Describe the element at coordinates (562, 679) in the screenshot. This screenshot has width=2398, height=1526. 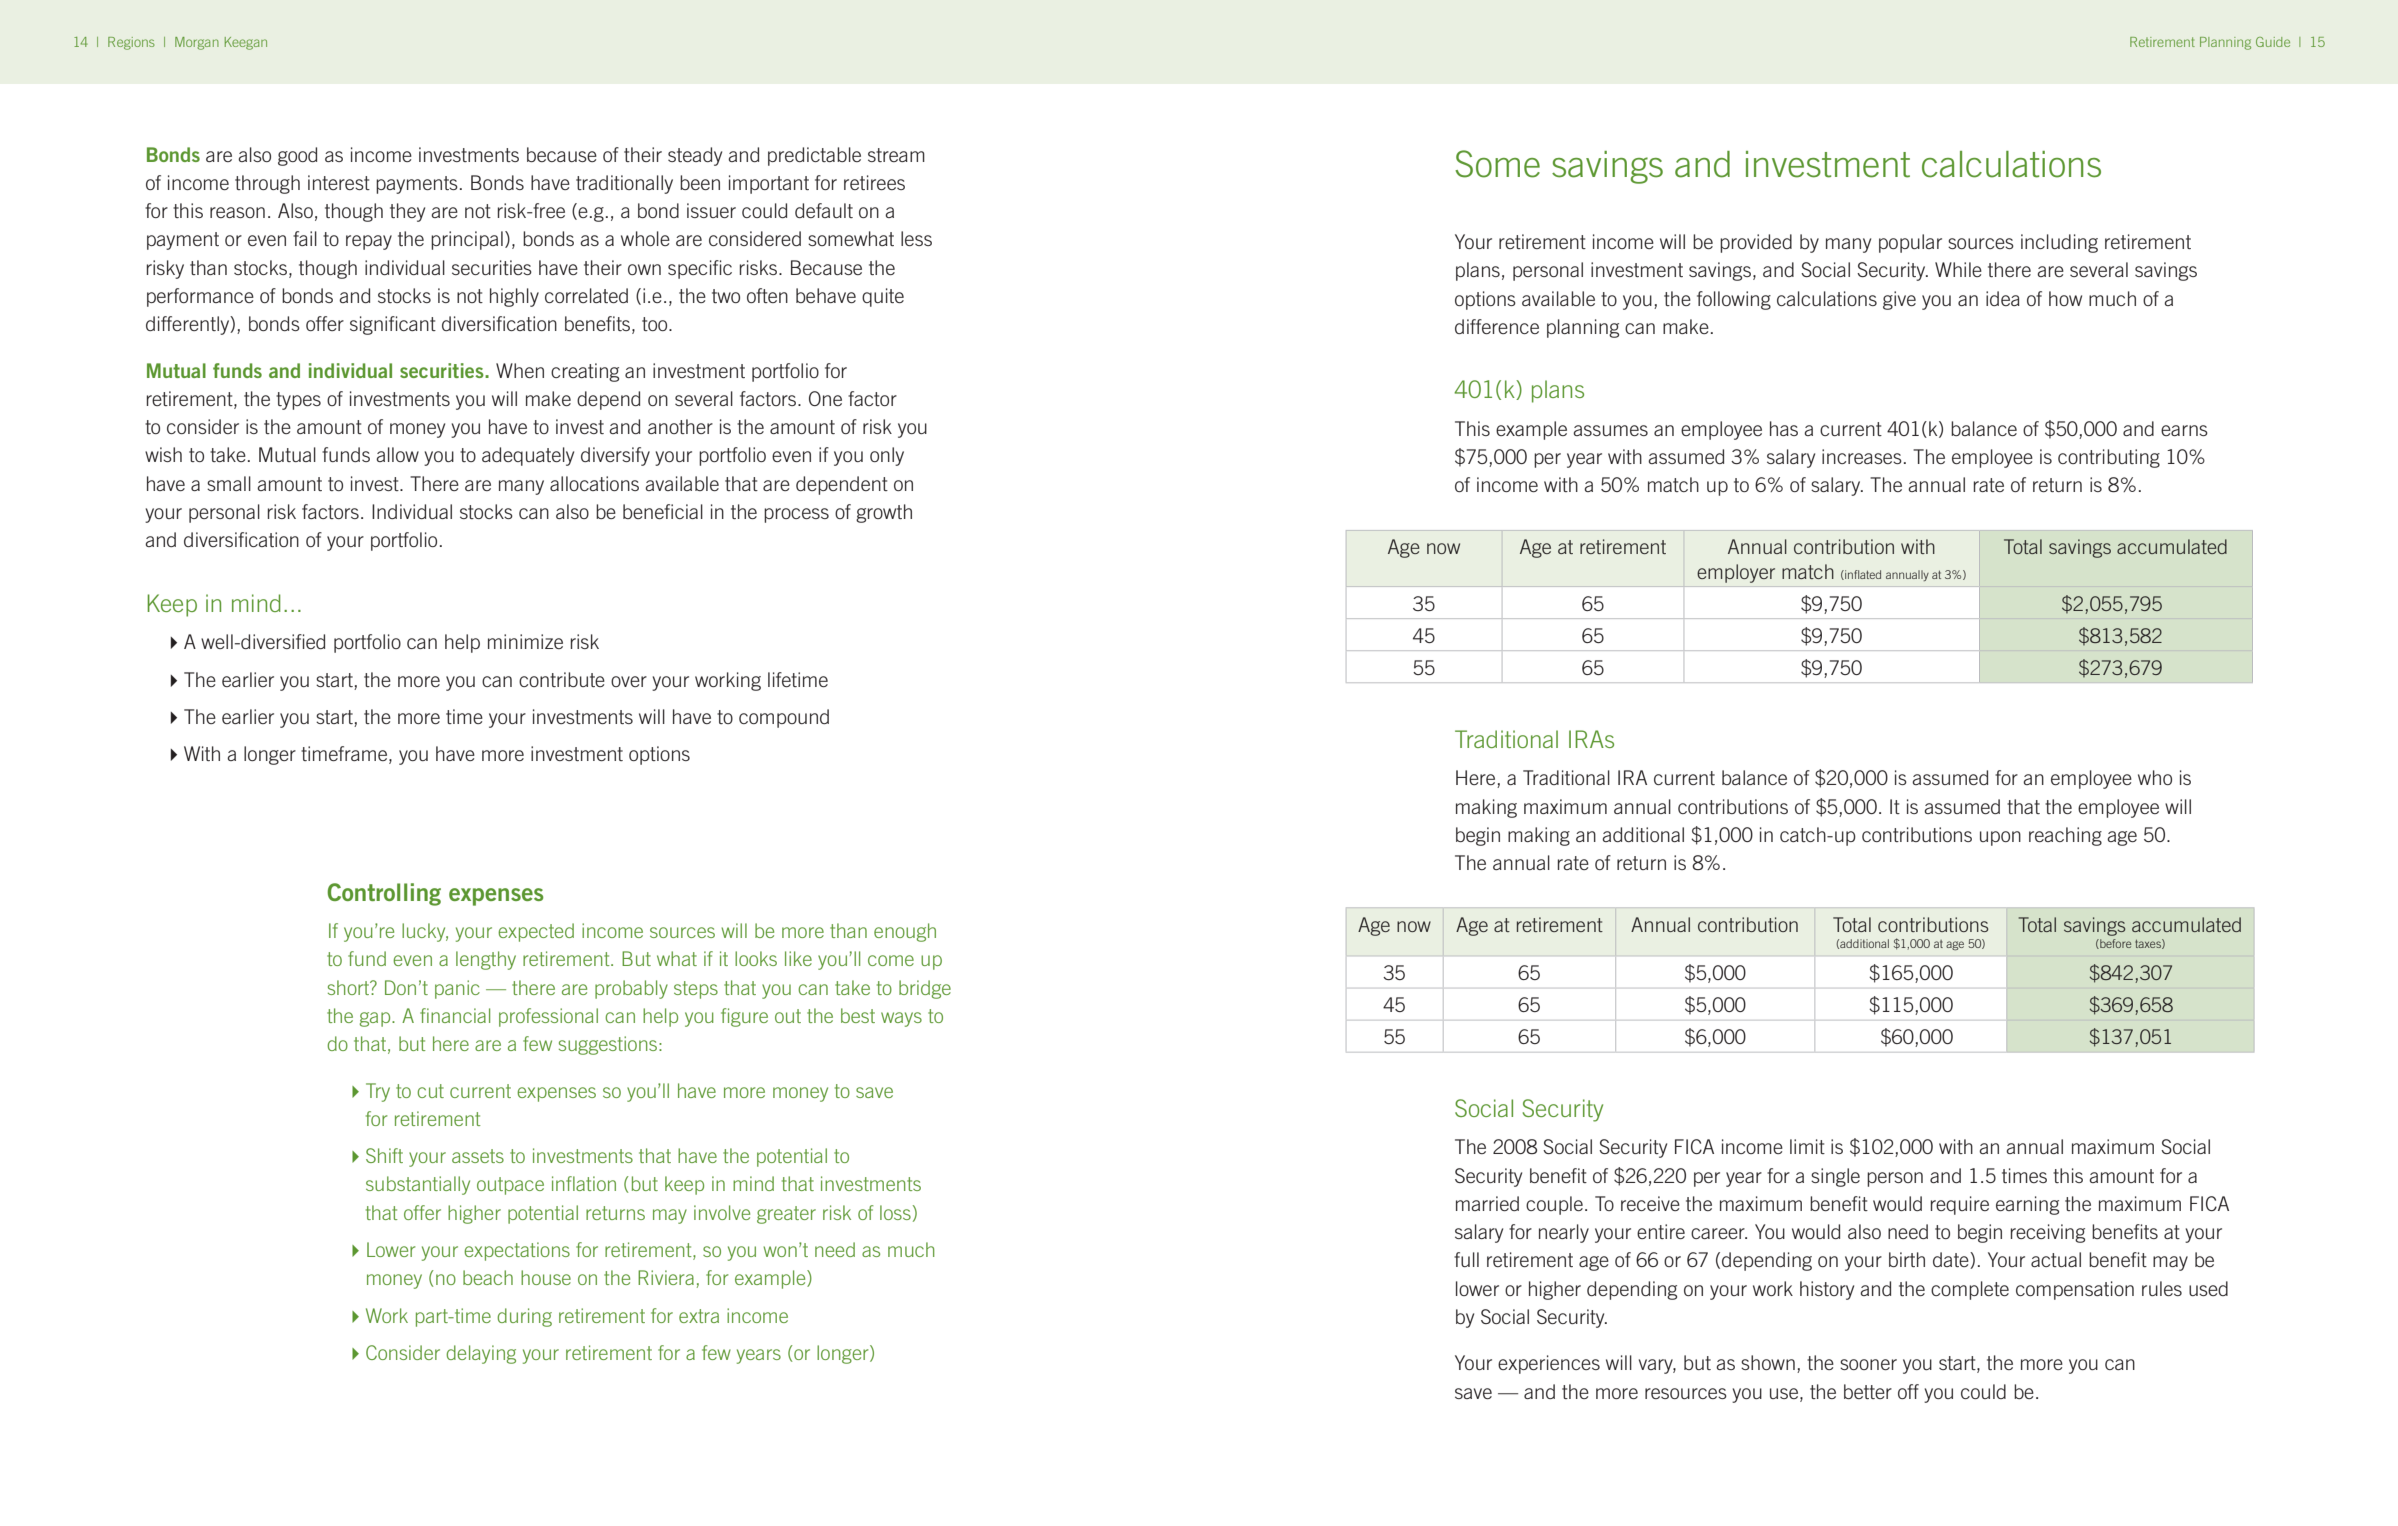
I see `contribute` at that location.
